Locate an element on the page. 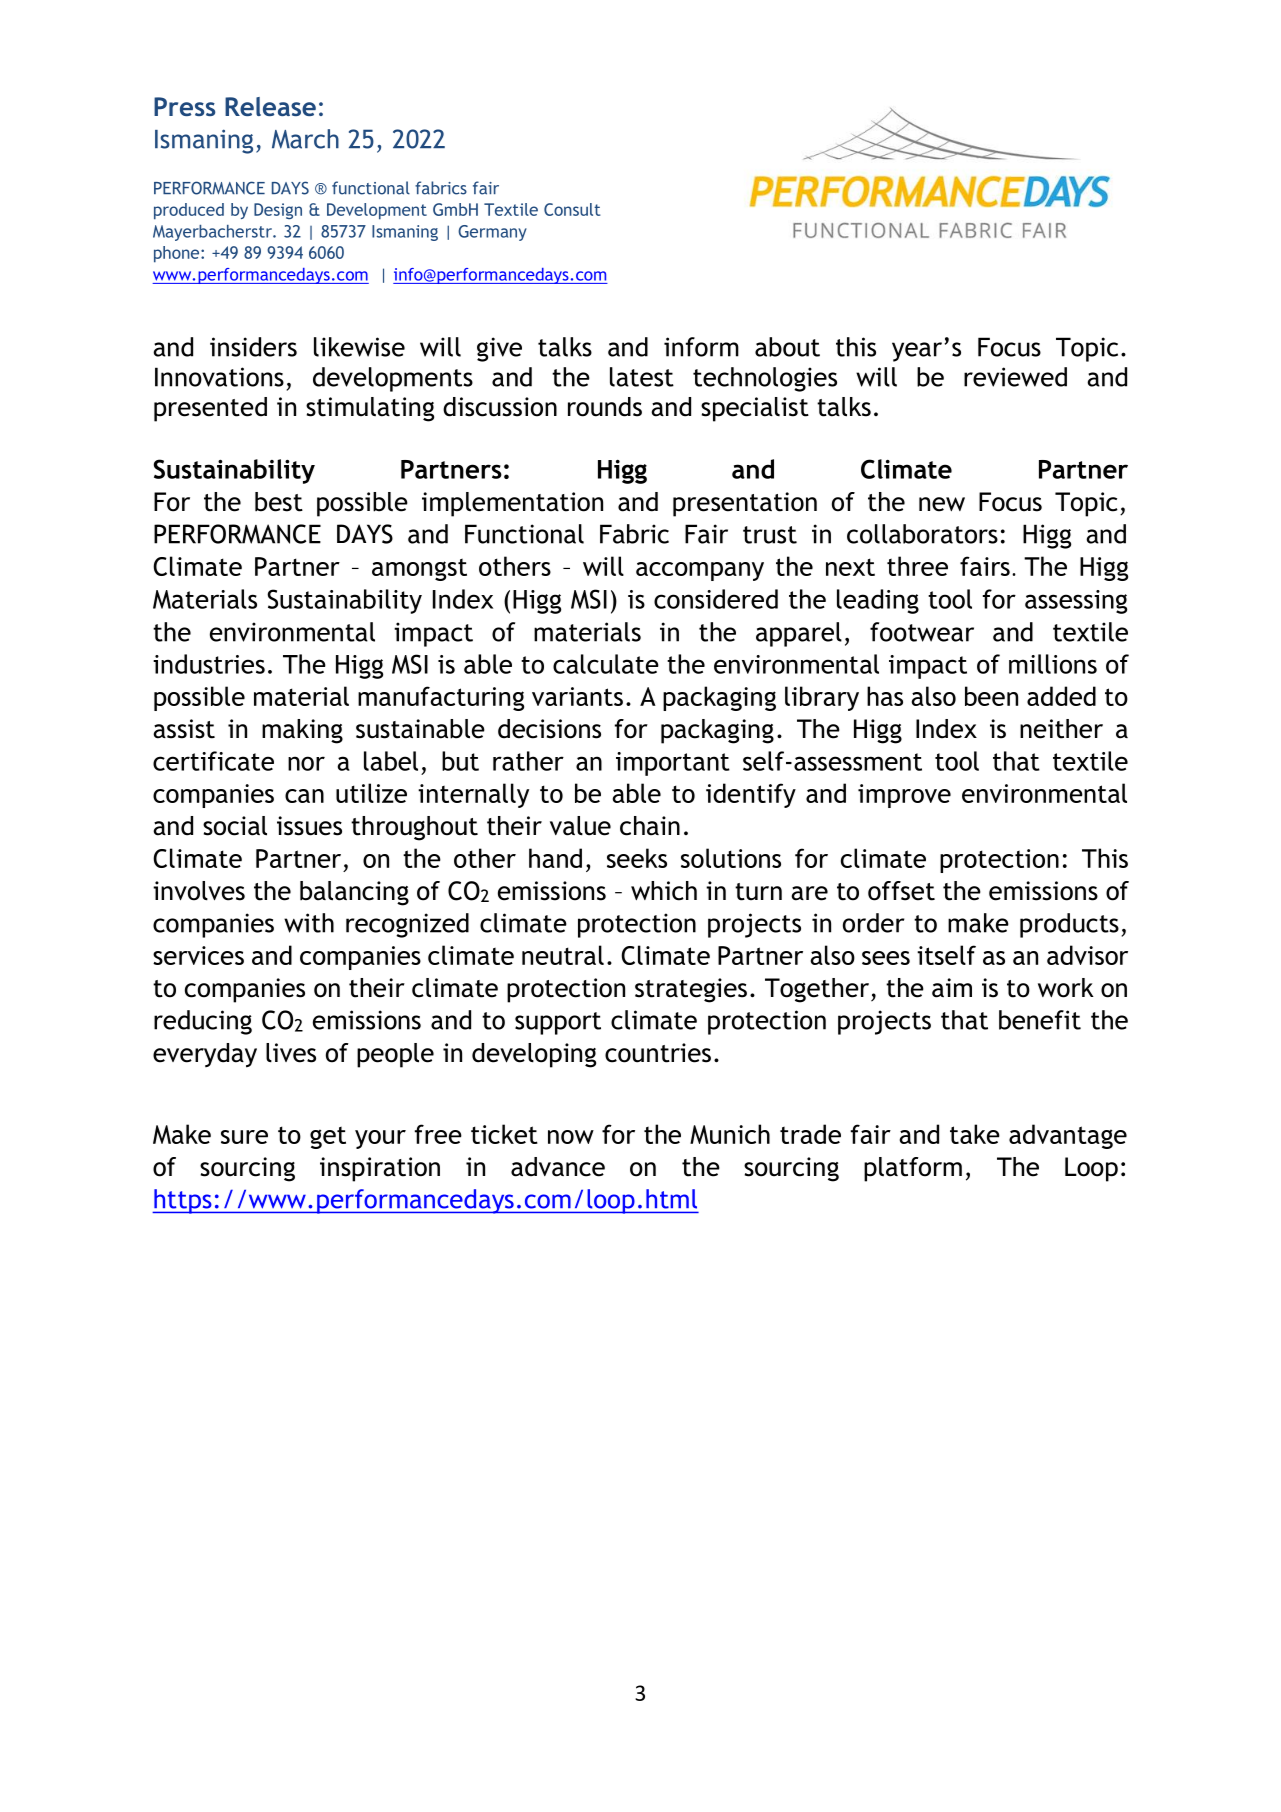 This page has height=1812, width=1281. Consult is located at coordinates (572, 209).
